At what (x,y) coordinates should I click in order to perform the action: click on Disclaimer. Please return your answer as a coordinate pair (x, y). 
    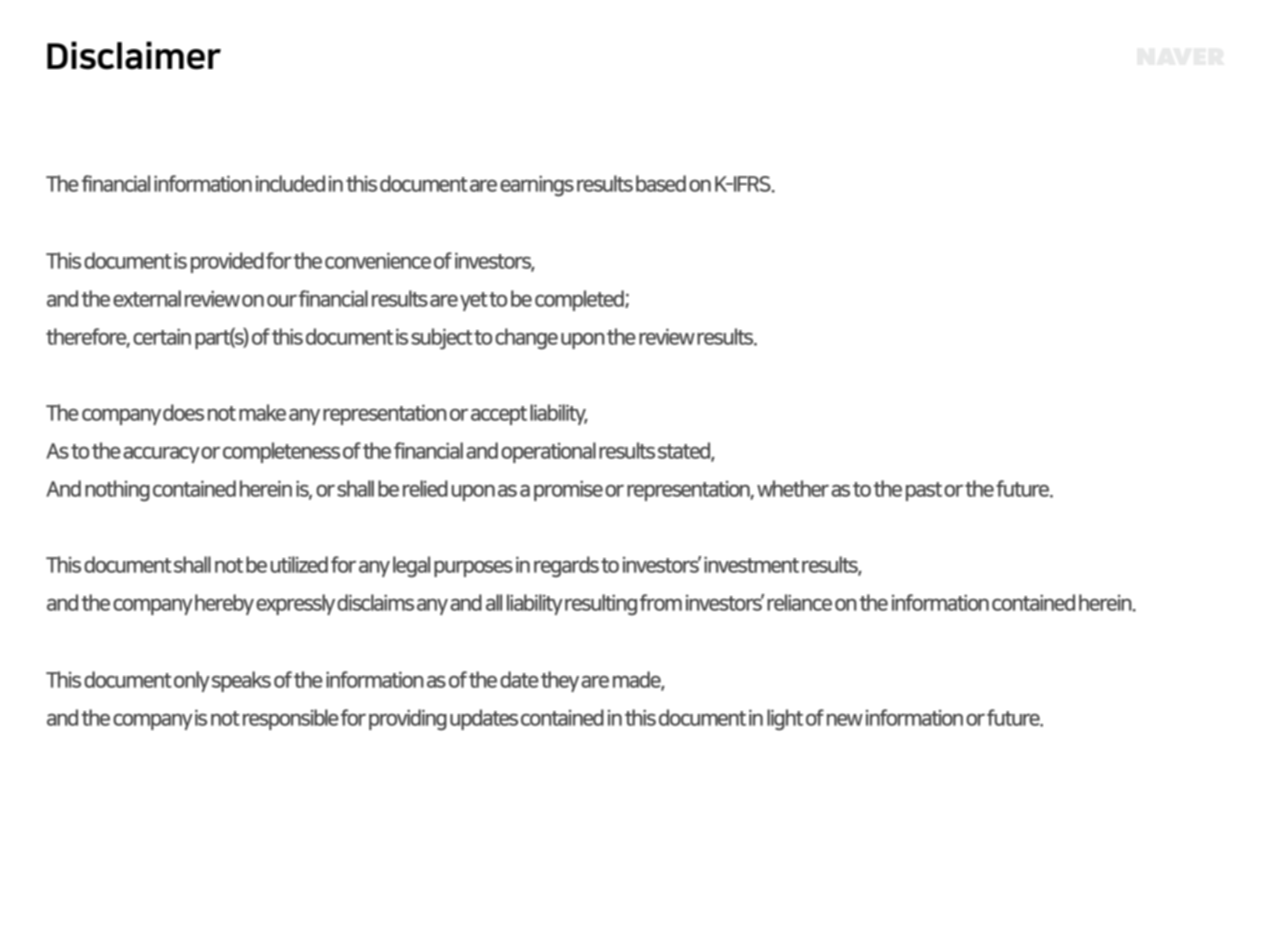
    Looking at the image, I should click on (134, 55).
